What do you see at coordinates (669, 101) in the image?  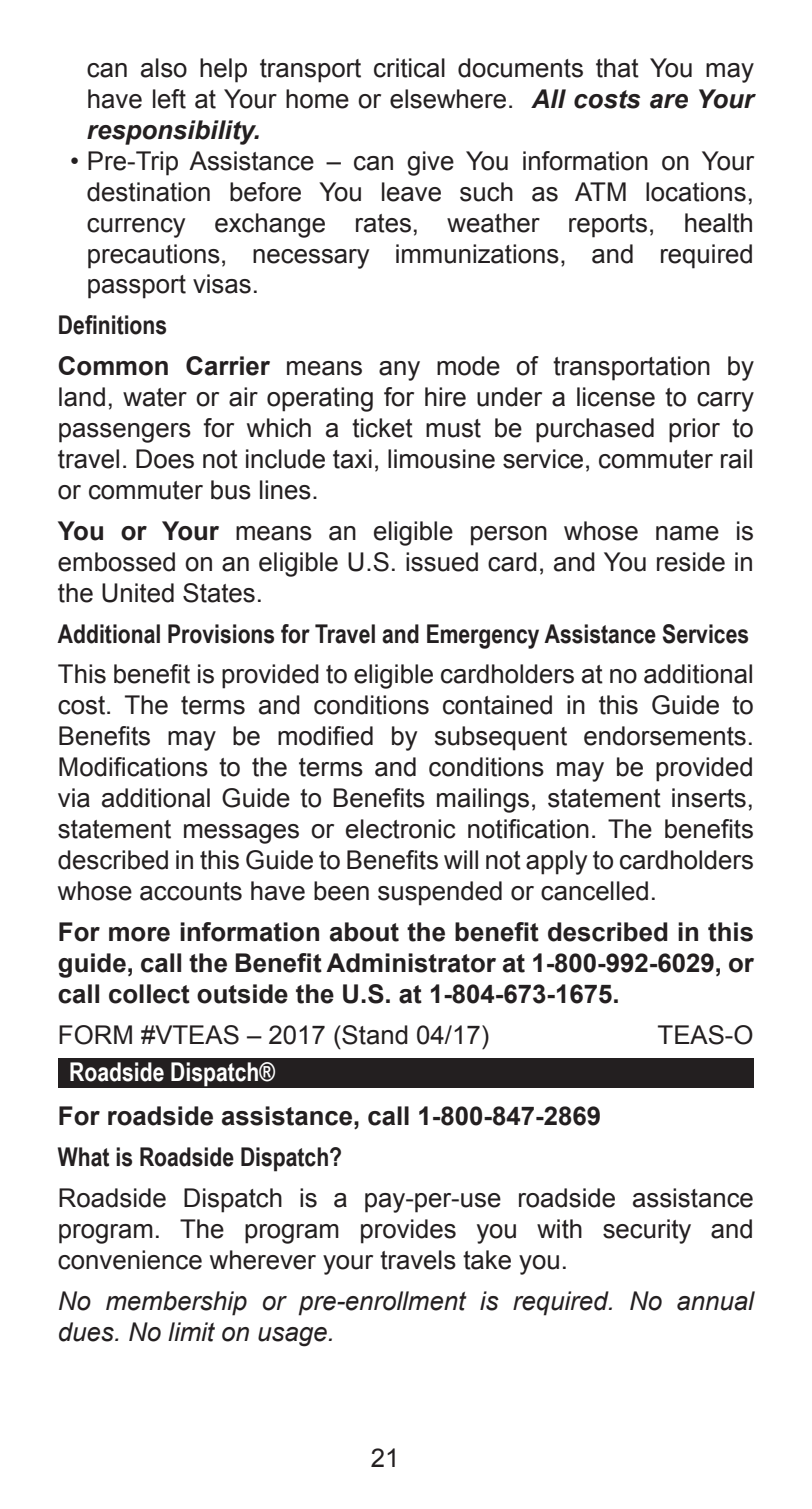 I see `are` at bounding box center [669, 101].
